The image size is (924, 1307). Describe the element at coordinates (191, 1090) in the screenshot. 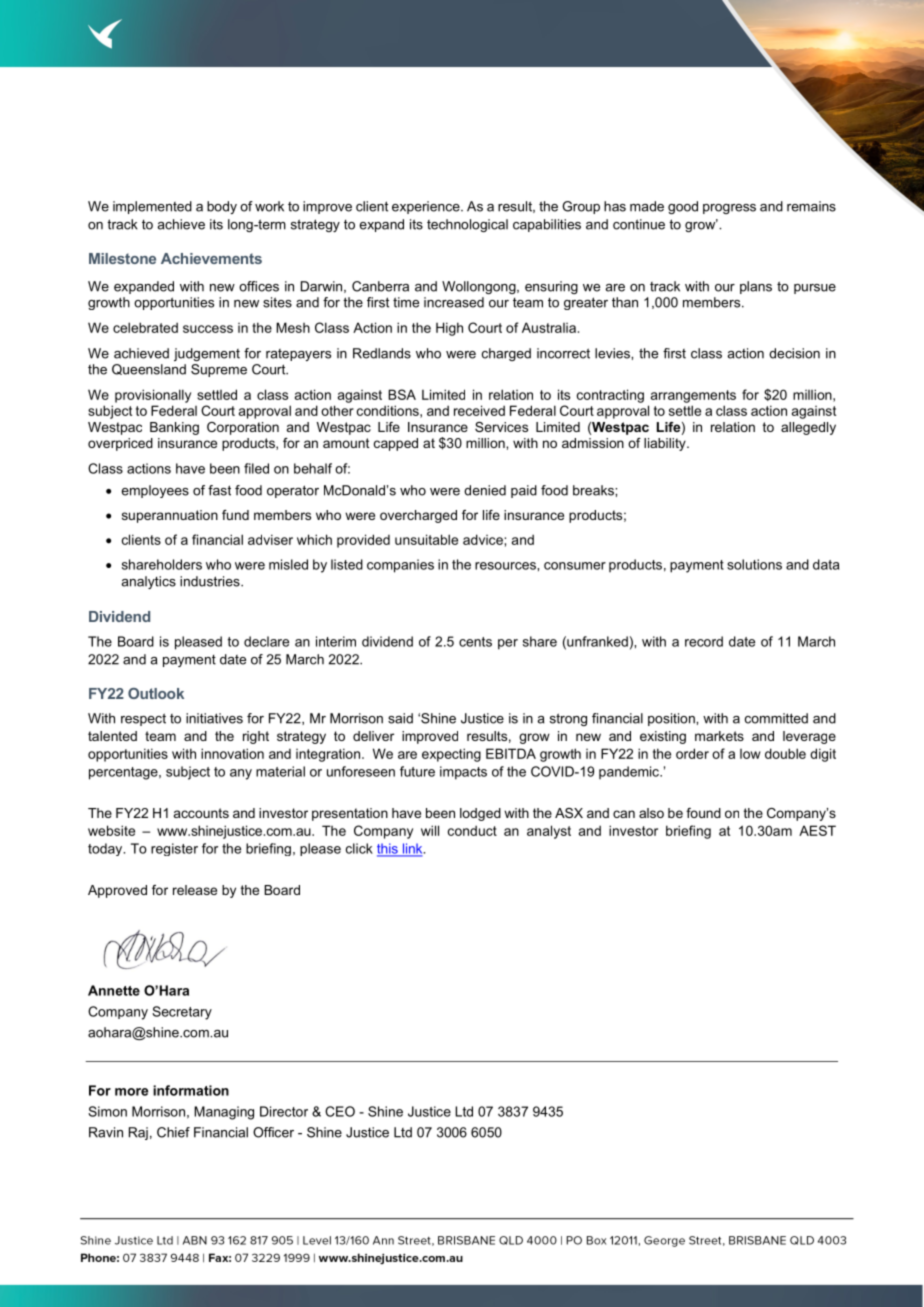

I see `information` at that location.
